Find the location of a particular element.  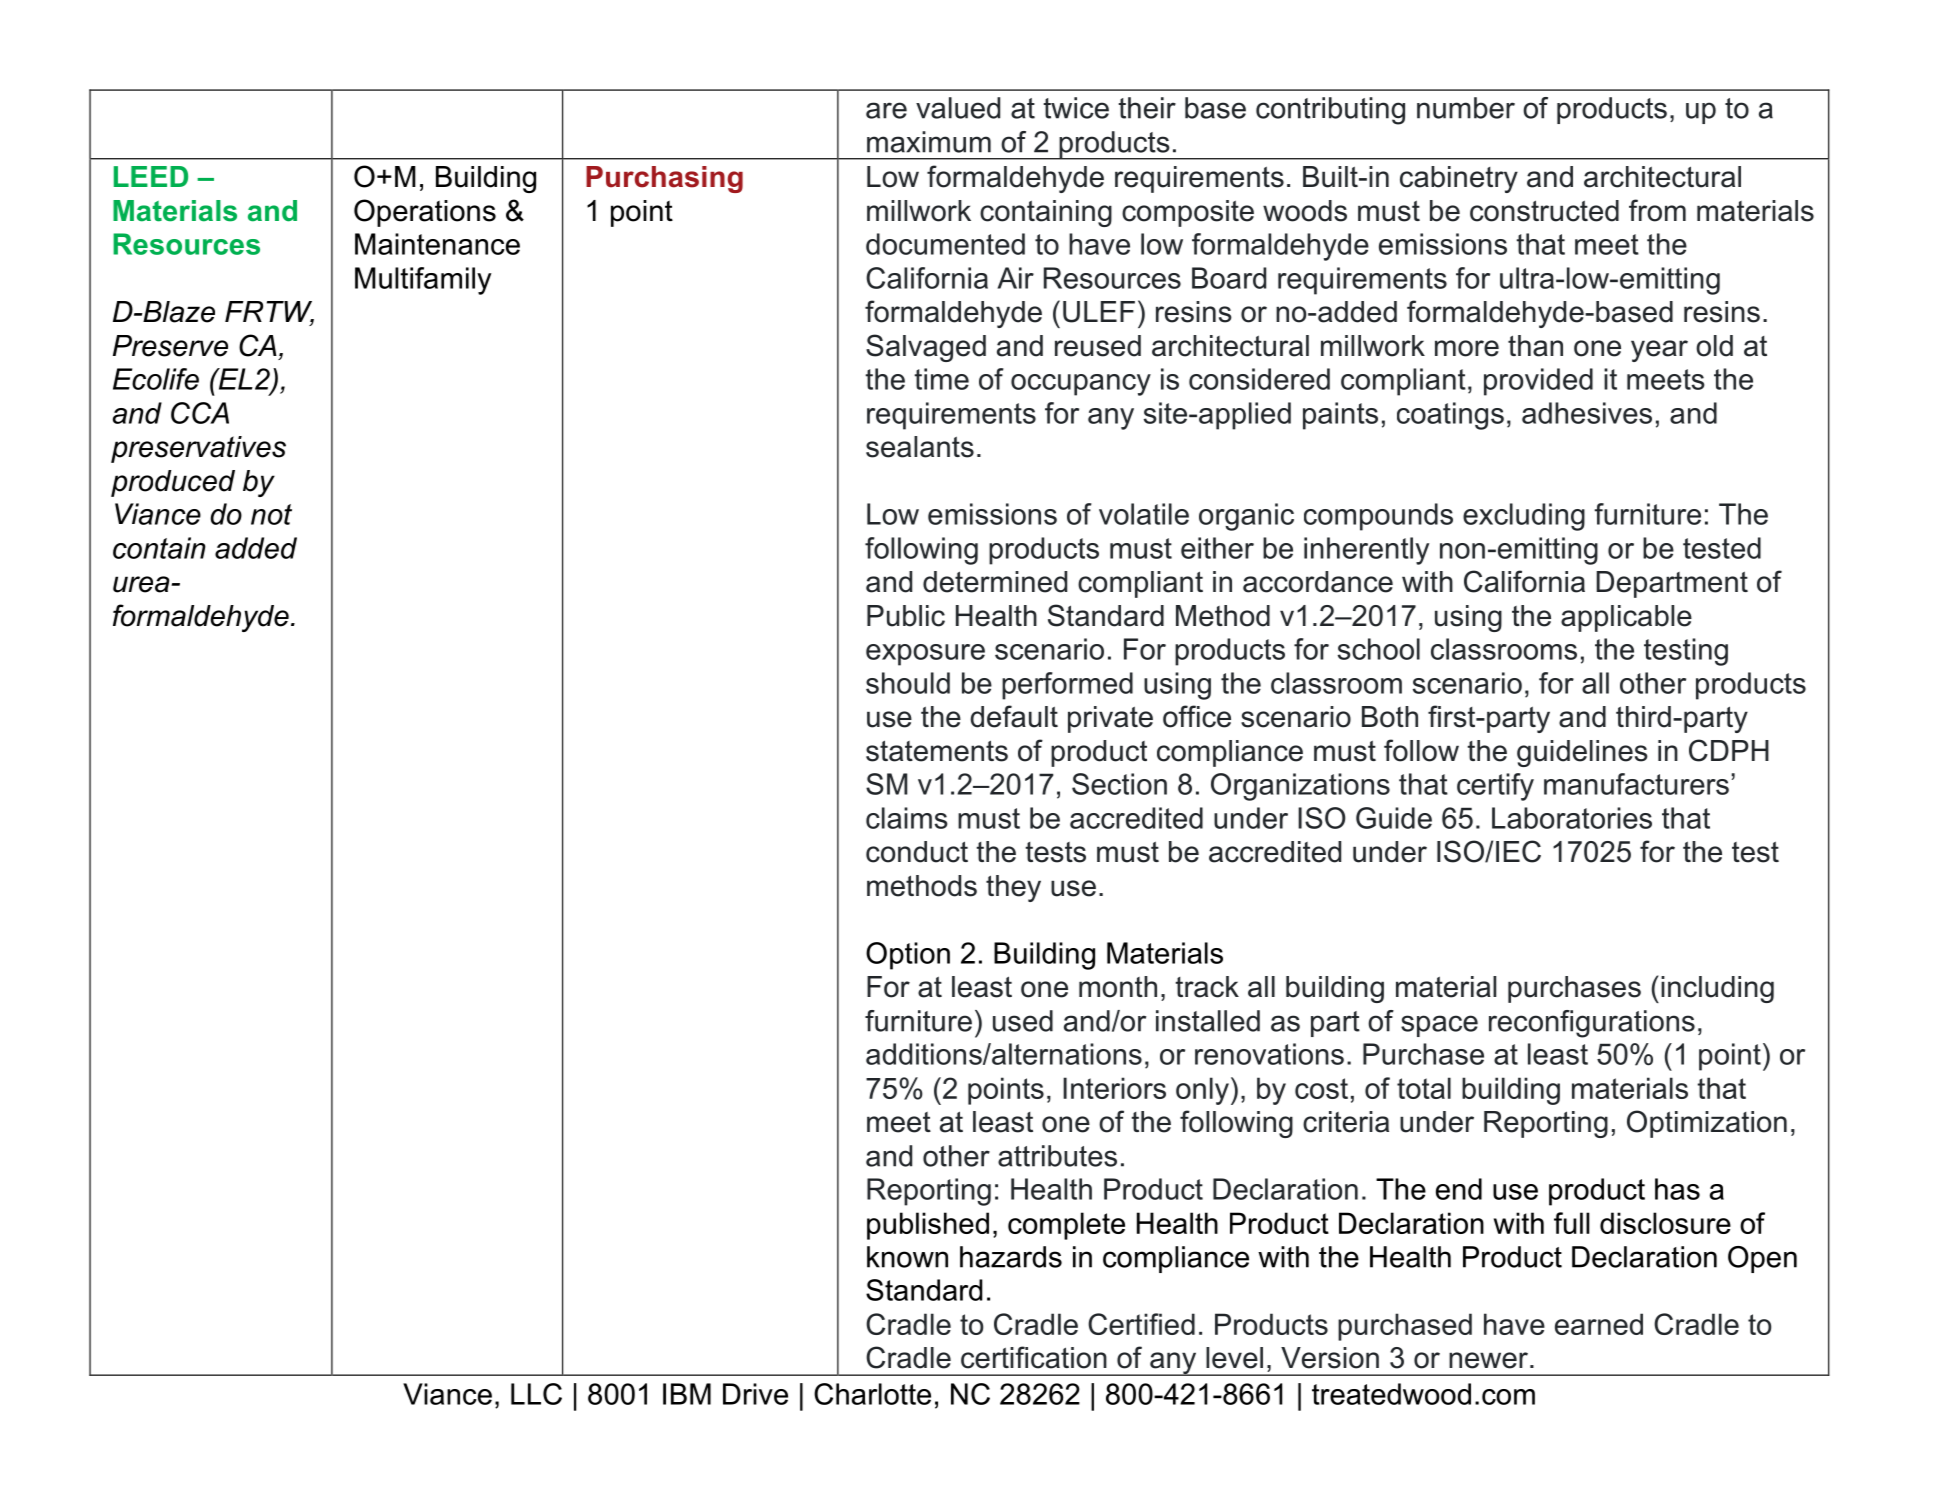

Operations is located at coordinates (425, 213).
